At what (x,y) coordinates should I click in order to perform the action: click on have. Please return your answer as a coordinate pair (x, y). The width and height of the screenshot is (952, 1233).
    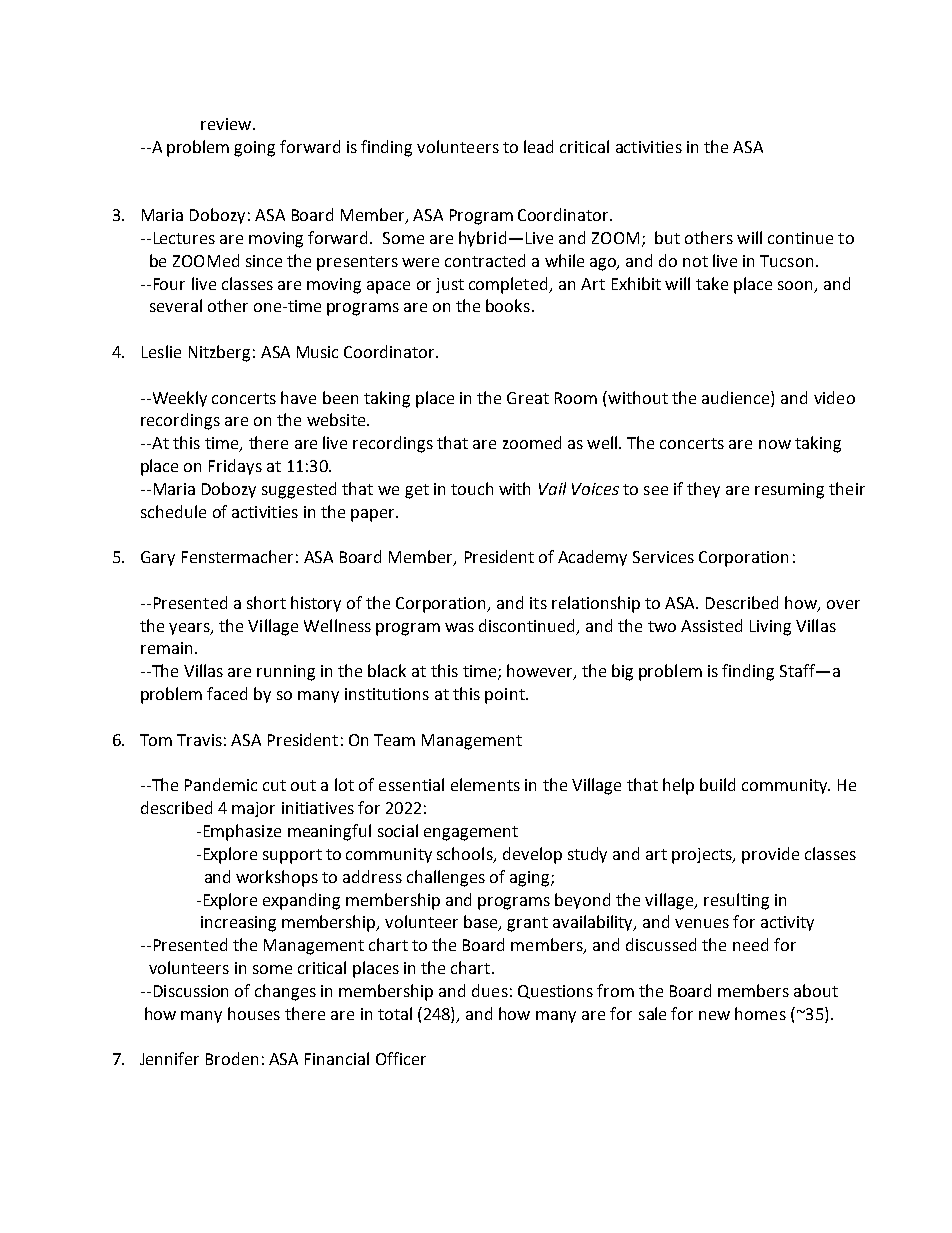
    Looking at the image, I should click on (298, 397).
